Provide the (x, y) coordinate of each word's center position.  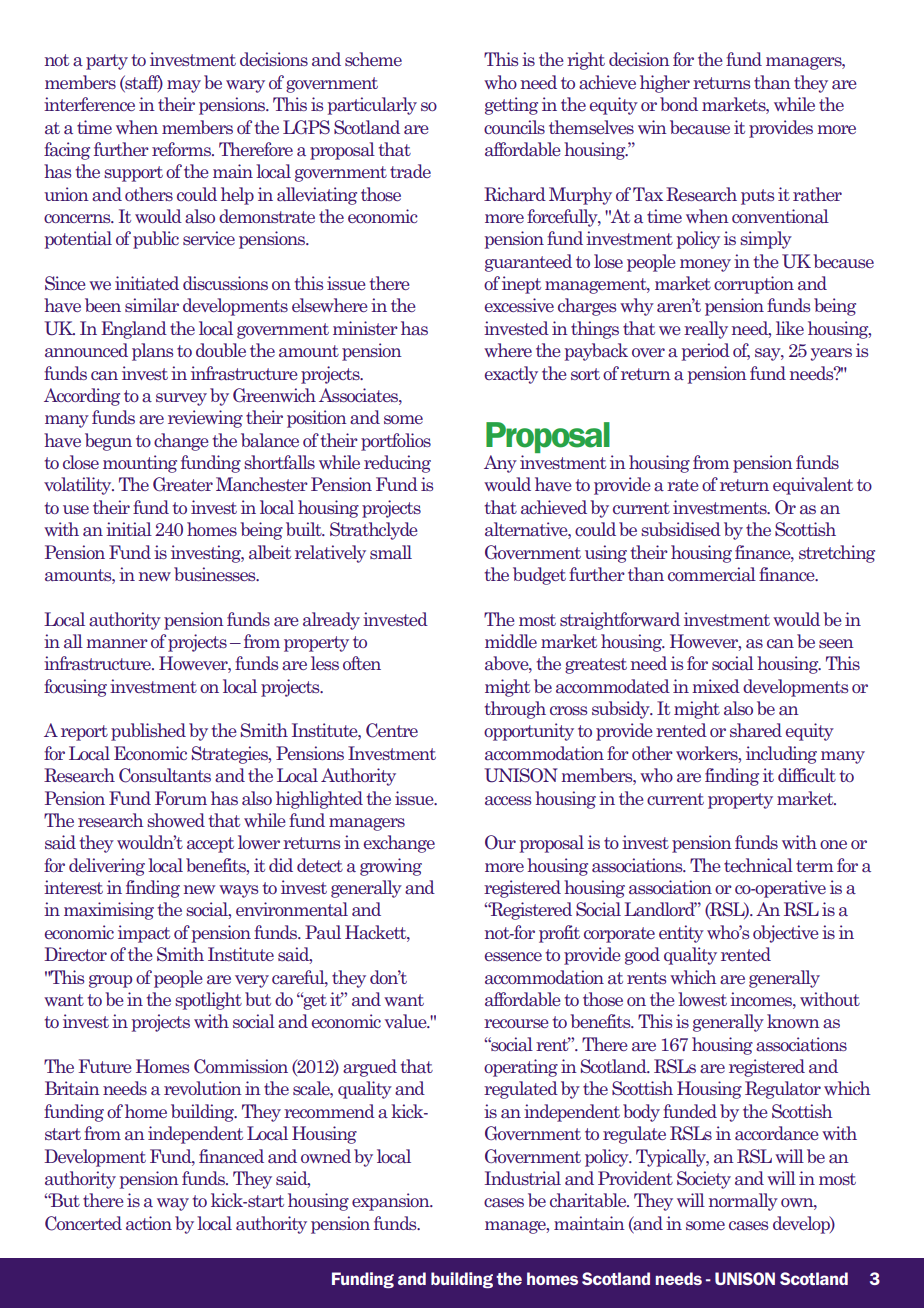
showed (176, 820)
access (508, 800)
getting (511, 106)
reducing (397, 464)
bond (679, 104)
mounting (140, 464)
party (107, 62)
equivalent (813, 486)
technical (758, 865)
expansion (392, 1202)
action (149, 1223)
